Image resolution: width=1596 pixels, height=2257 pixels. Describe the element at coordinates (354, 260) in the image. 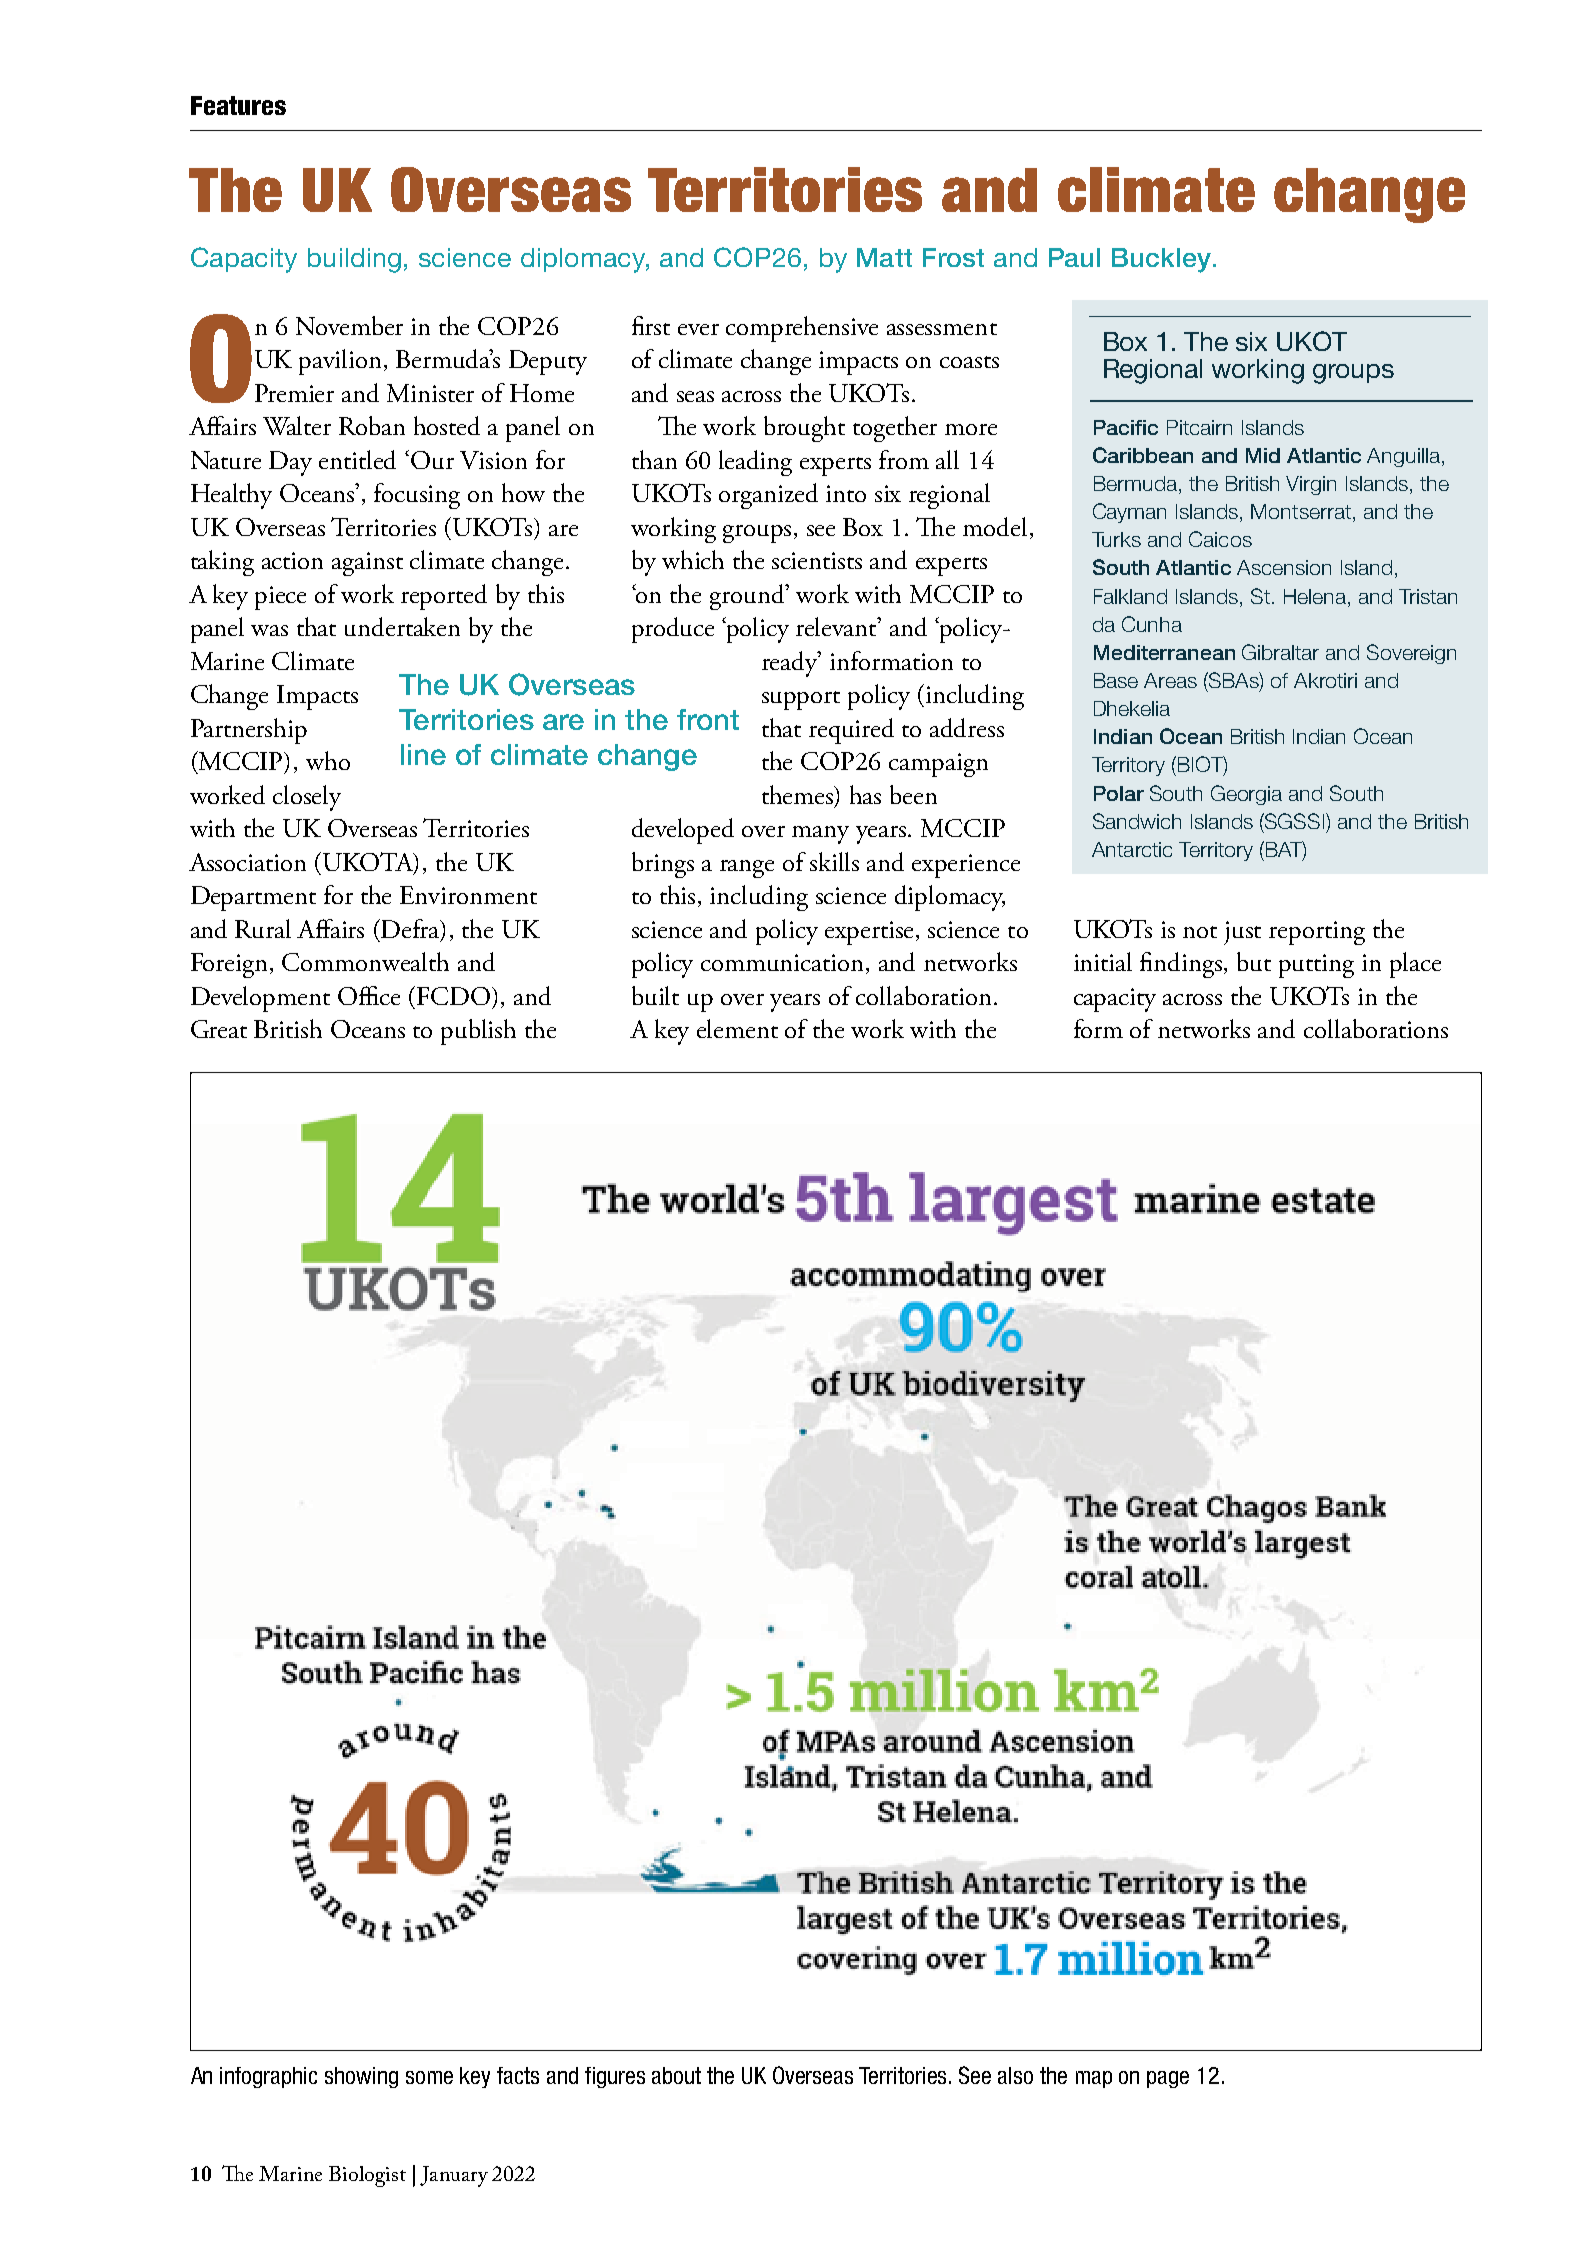

I see `building` at that location.
